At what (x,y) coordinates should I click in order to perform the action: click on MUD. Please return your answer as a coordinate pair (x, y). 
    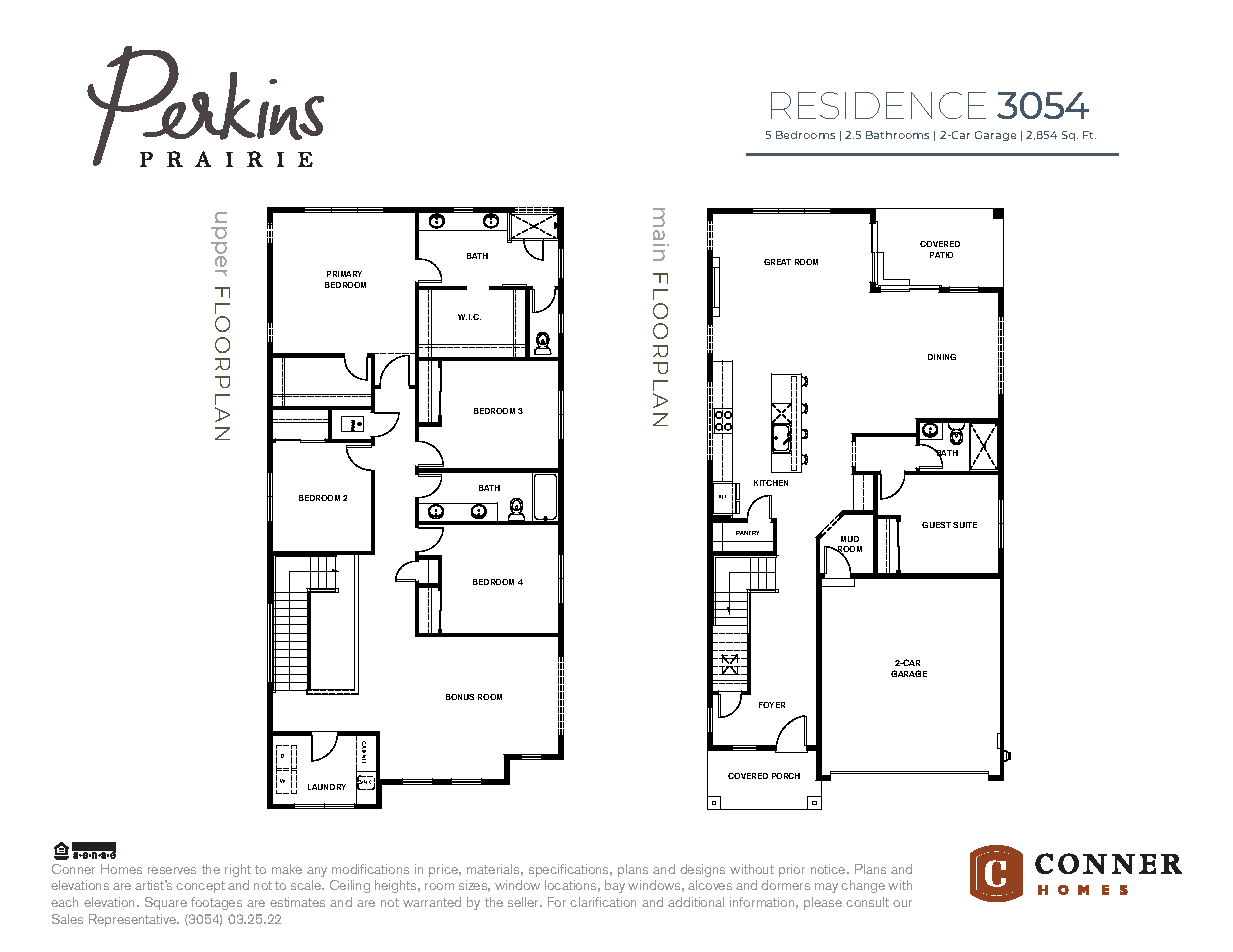
    Looking at the image, I should click on (850, 539).
